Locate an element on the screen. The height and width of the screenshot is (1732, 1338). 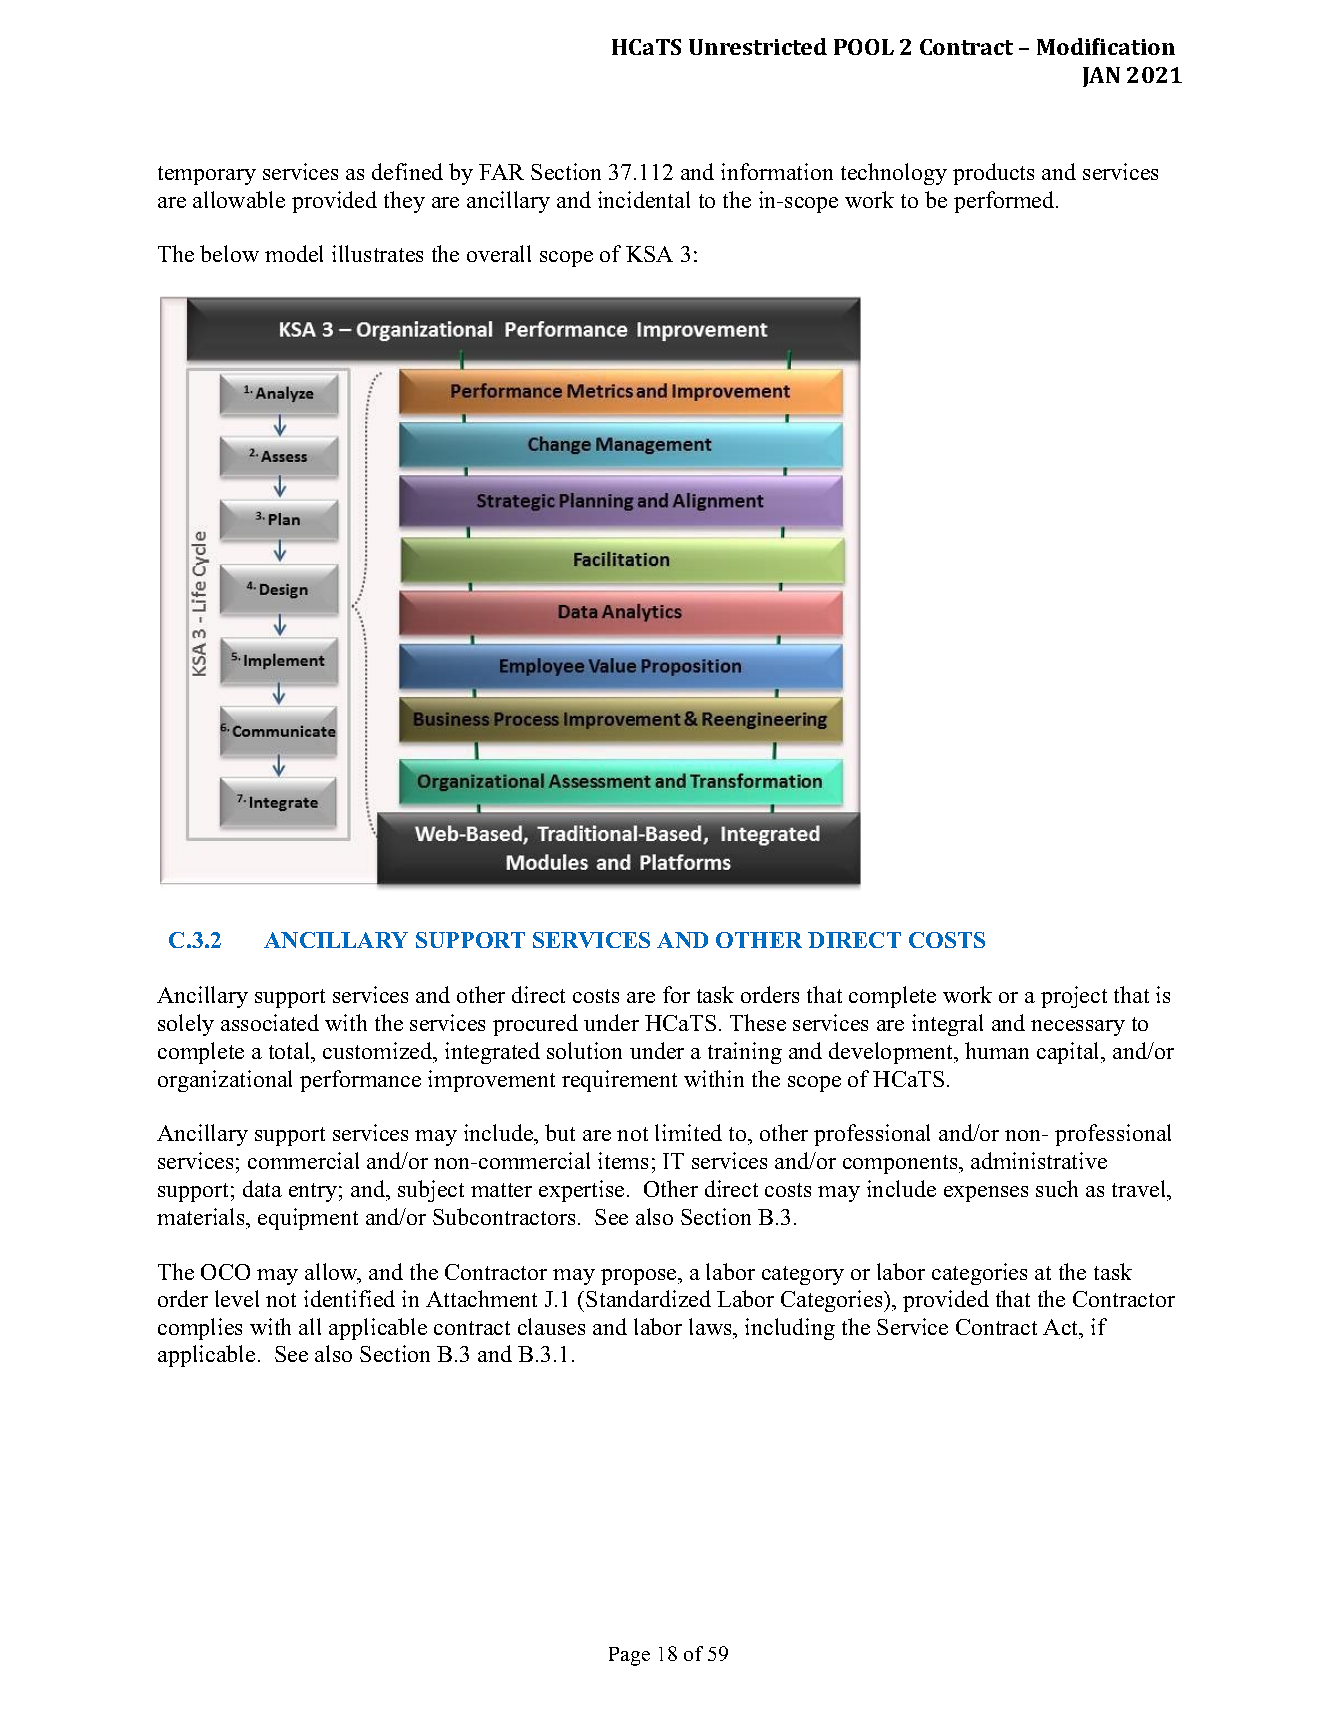
temporary is located at coordinates (207, 175).
